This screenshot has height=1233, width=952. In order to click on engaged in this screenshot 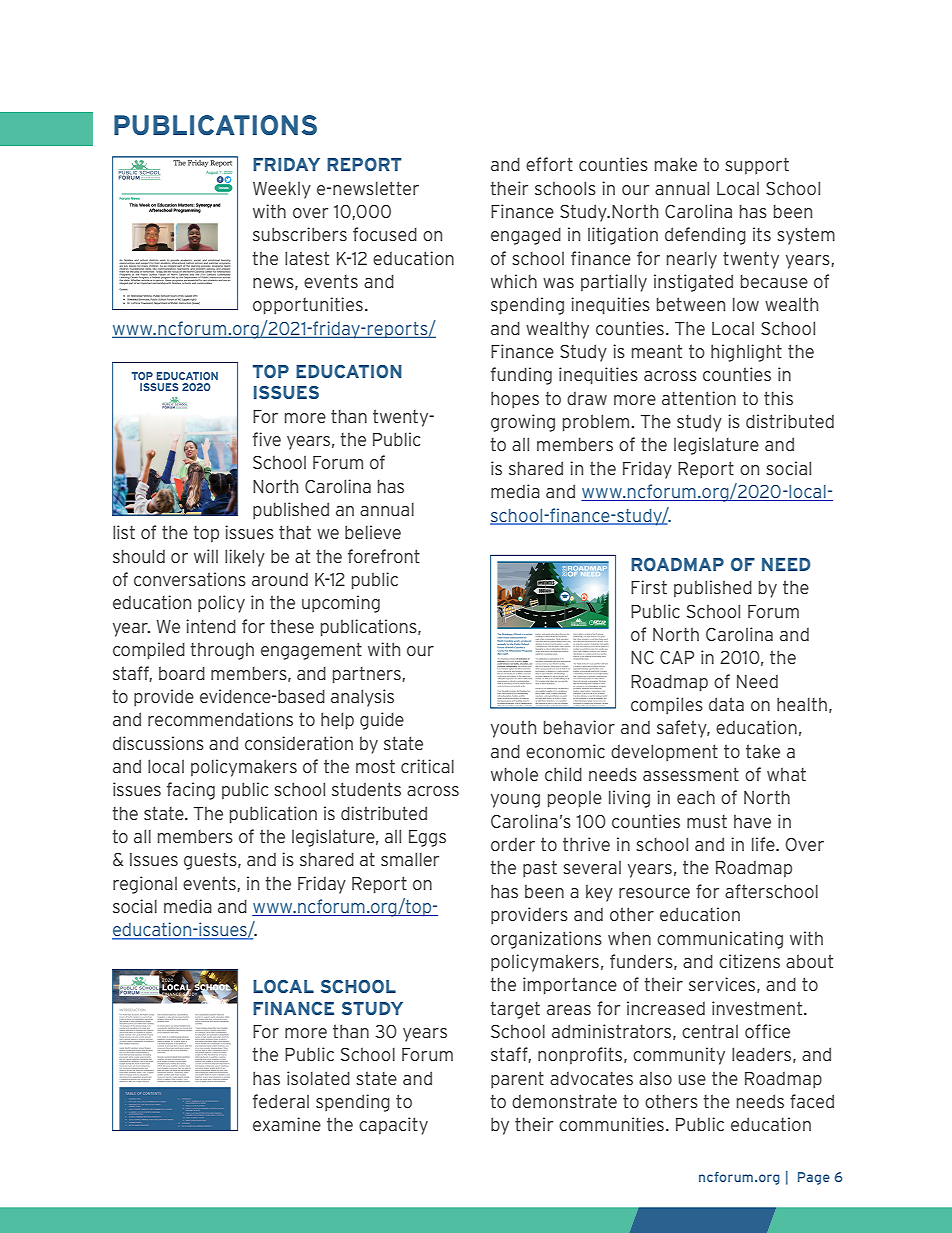, I will do `click(526, 236)`.
